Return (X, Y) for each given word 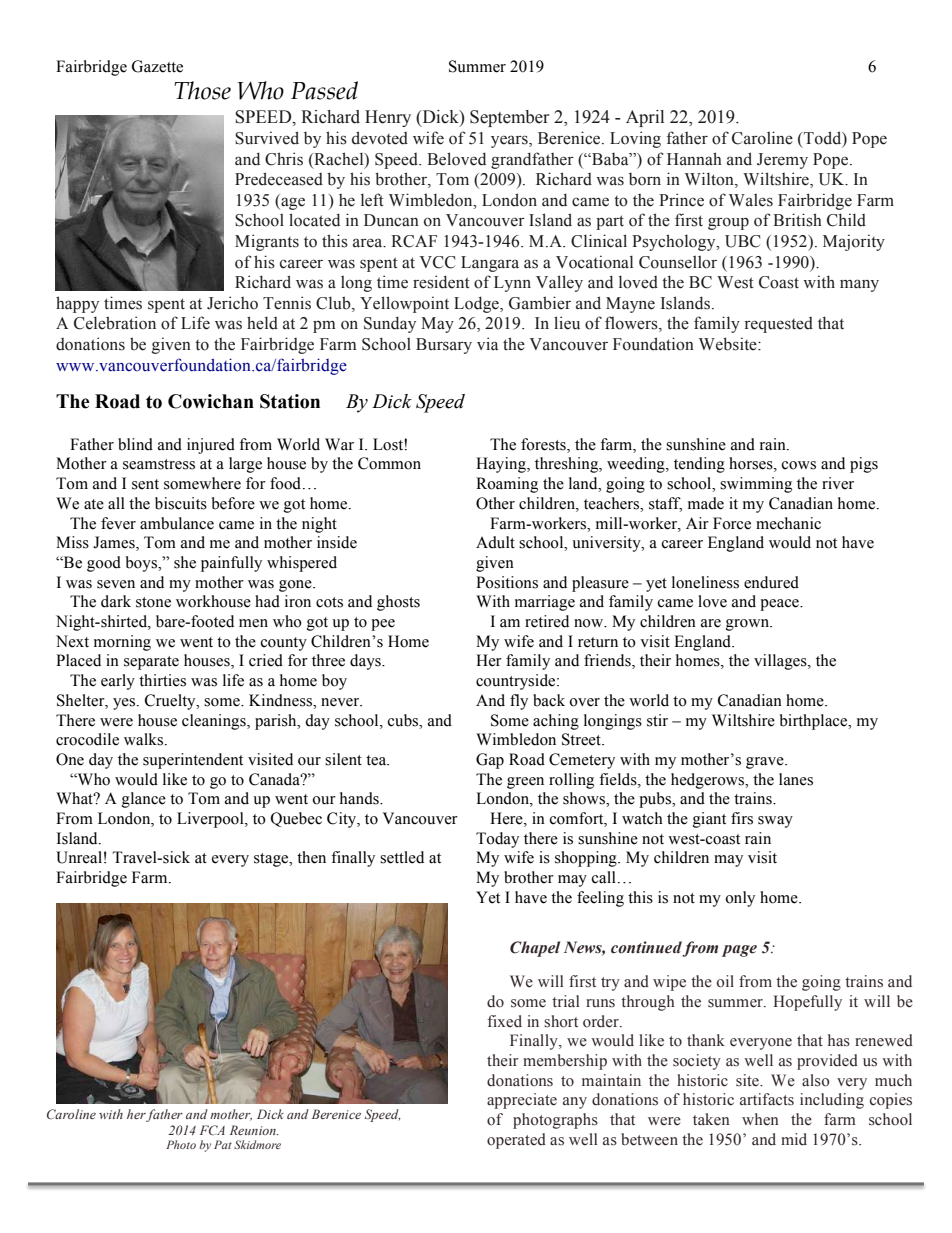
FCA (212, 1130)
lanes (796, 779)
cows (799, 465)
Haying (502, 465)
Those (202, 90)
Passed (324, 90)
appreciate (522, 1101)
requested (779, 325)
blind (135, 444)
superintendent (193, 761)
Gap (490, 761)
